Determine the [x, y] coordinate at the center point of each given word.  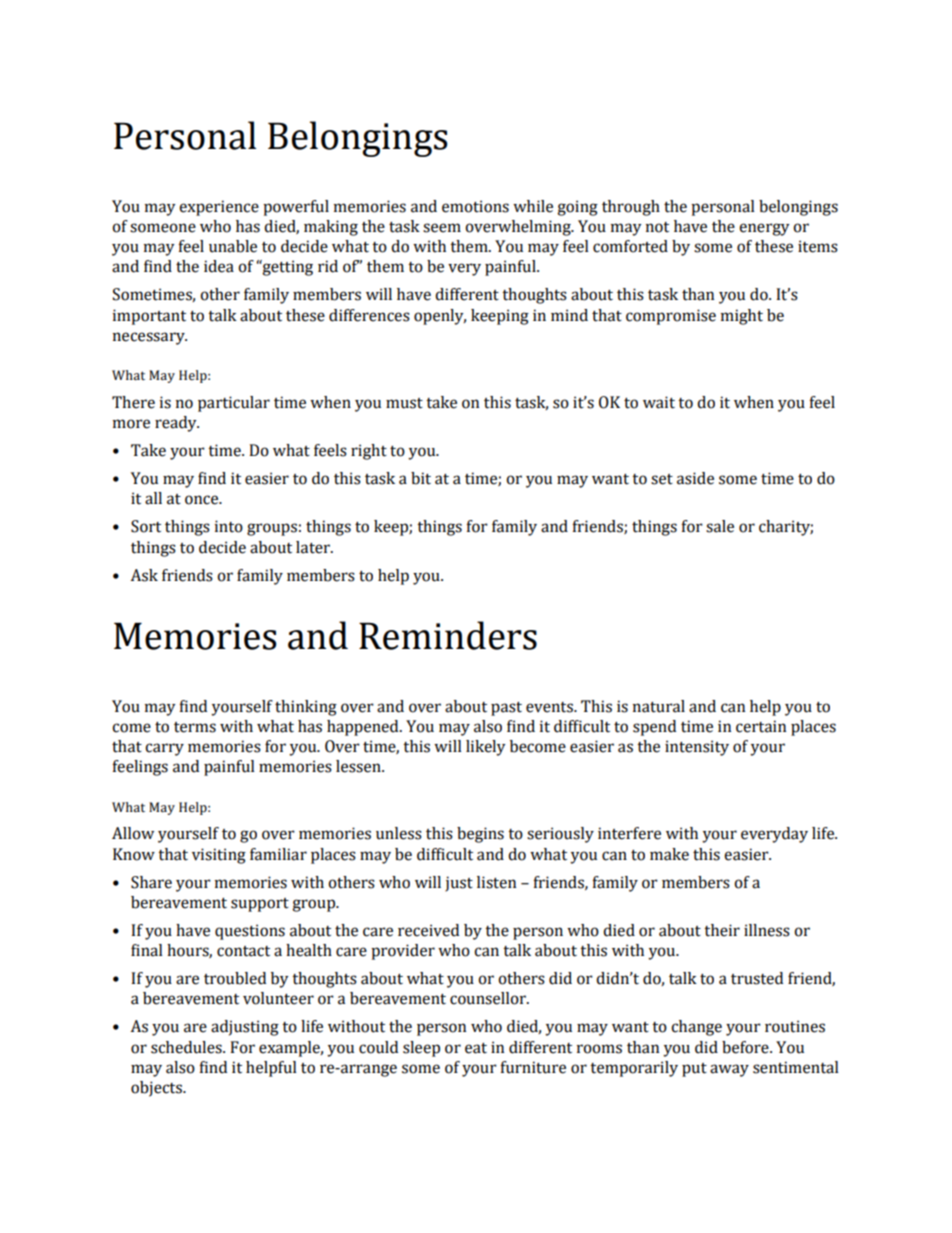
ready [177, 424]
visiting [219, 856]
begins [480, 835]
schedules [187, 1047]
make [669, 854]
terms [195, 727]
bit [421, 478]
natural [659, 706]
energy [764, 229]
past [506, 709]
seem [442, 228]
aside [695, 478]
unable [233, 246]
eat [476, 1048]
